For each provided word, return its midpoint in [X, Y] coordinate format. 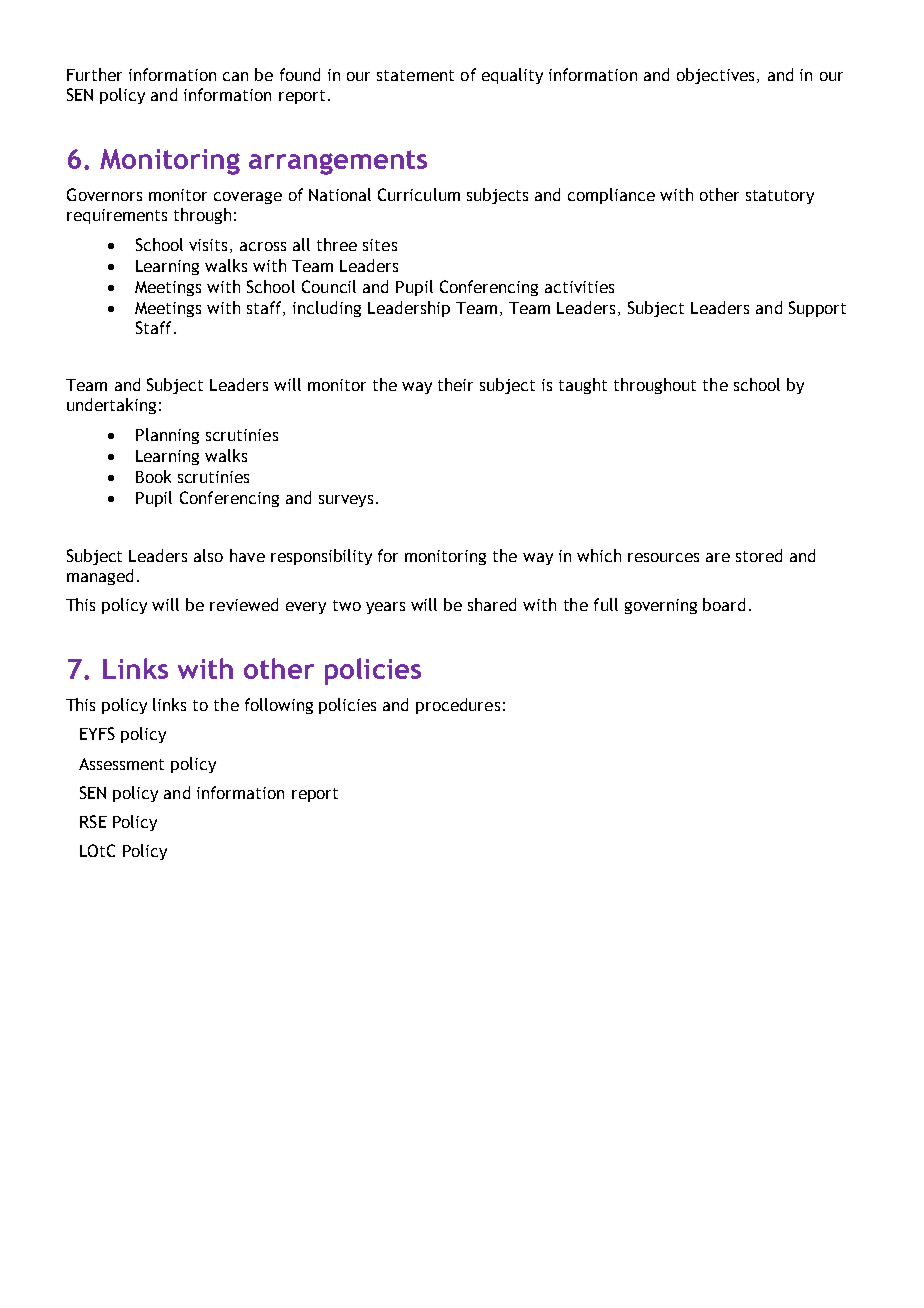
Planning [167, 436]
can [235, 76]
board [724, 604]
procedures [458, 706]
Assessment [121, 764]
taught [583, 386]
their [455, 384]
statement [415, 75]
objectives [715, 76]
